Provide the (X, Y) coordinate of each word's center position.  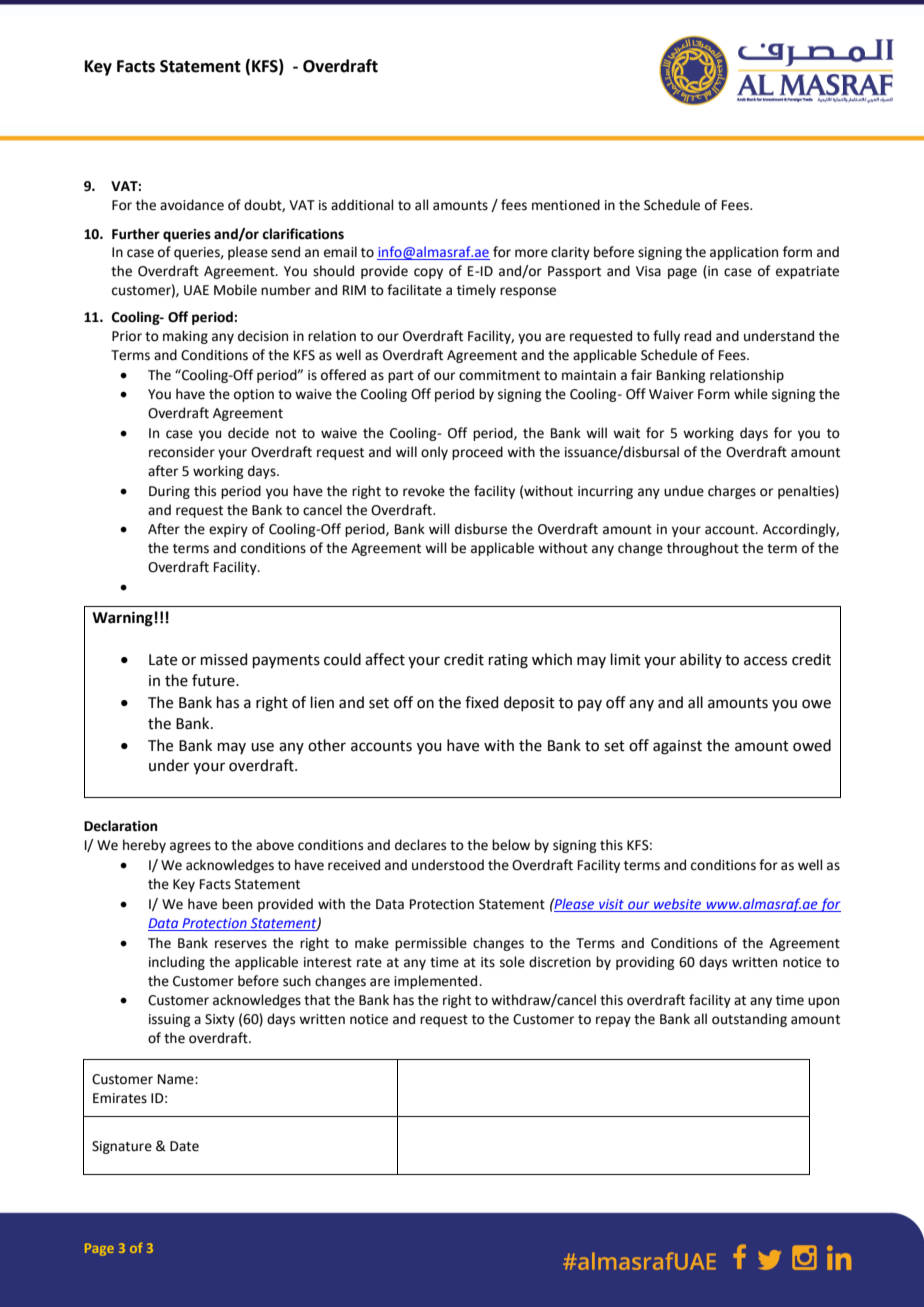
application (744, 253)
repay (613, 1021)
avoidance (192, 205)
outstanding (749, 1020)
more (531, 253)
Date (184, 1146)
